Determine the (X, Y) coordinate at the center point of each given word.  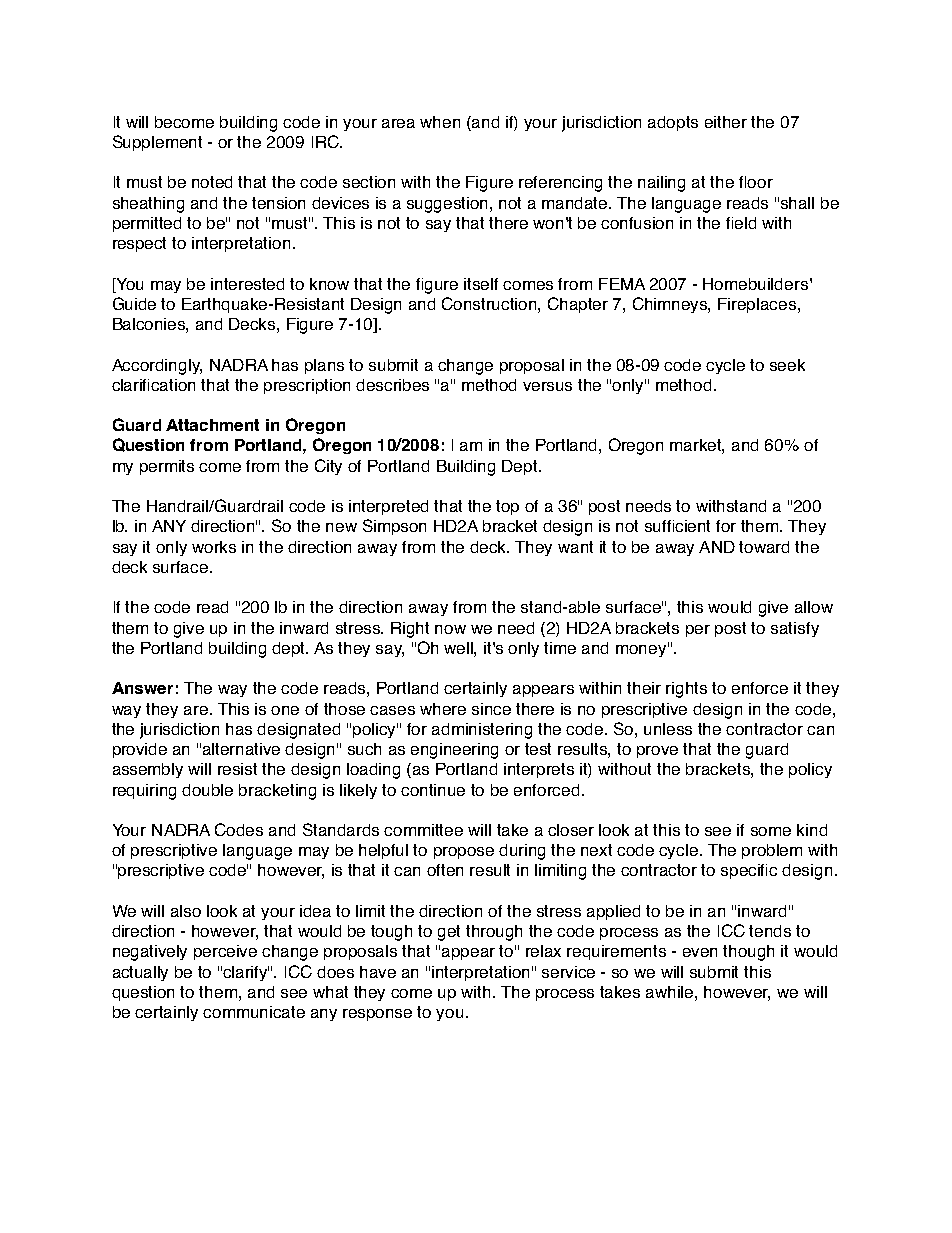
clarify (246, 973)
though (748, 953)
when (440, 122)
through (494, 933)
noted (212, 182)
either (726, 122)
